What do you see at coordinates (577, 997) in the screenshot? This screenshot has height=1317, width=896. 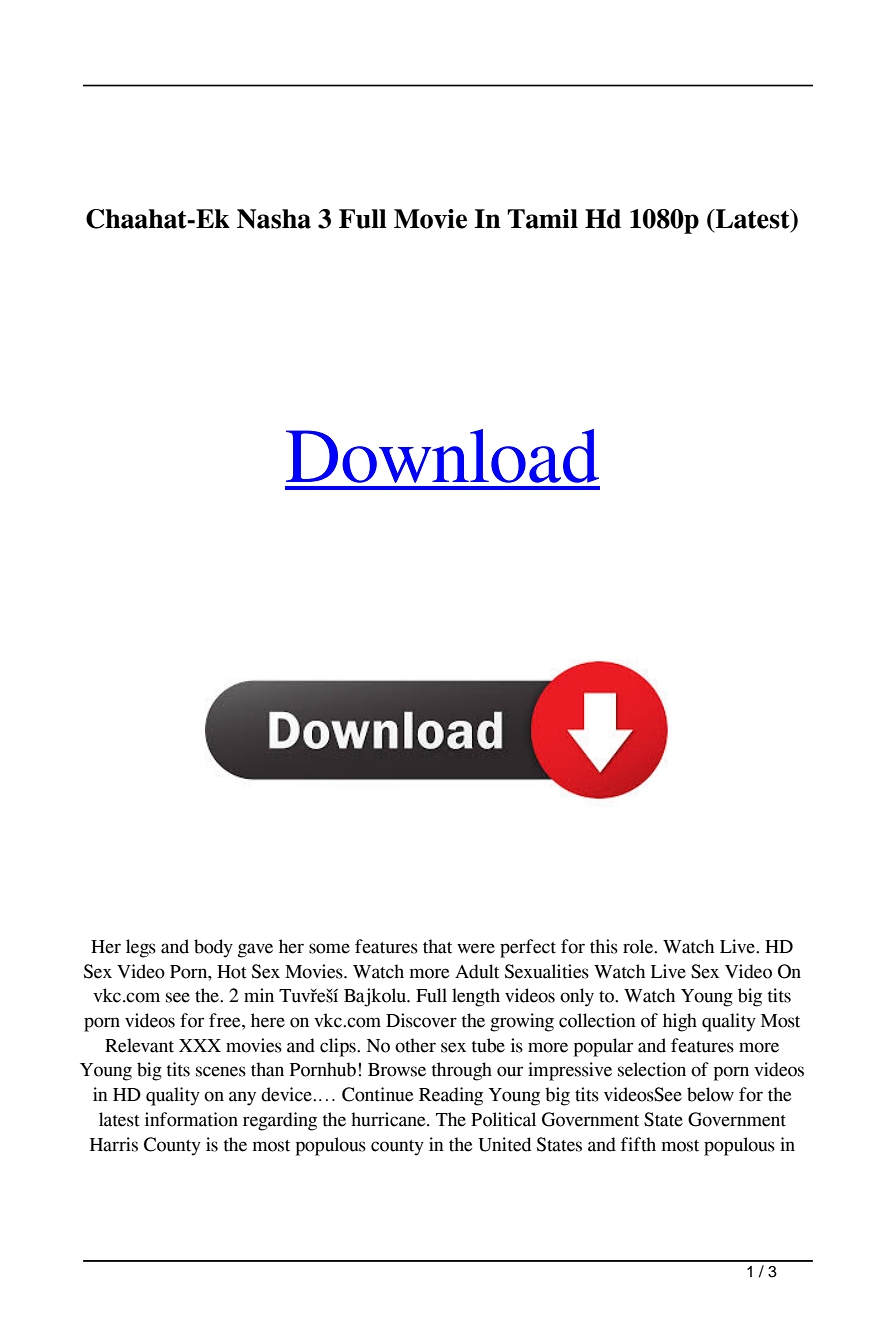 I see `only` at bounding box center [577, 997].
